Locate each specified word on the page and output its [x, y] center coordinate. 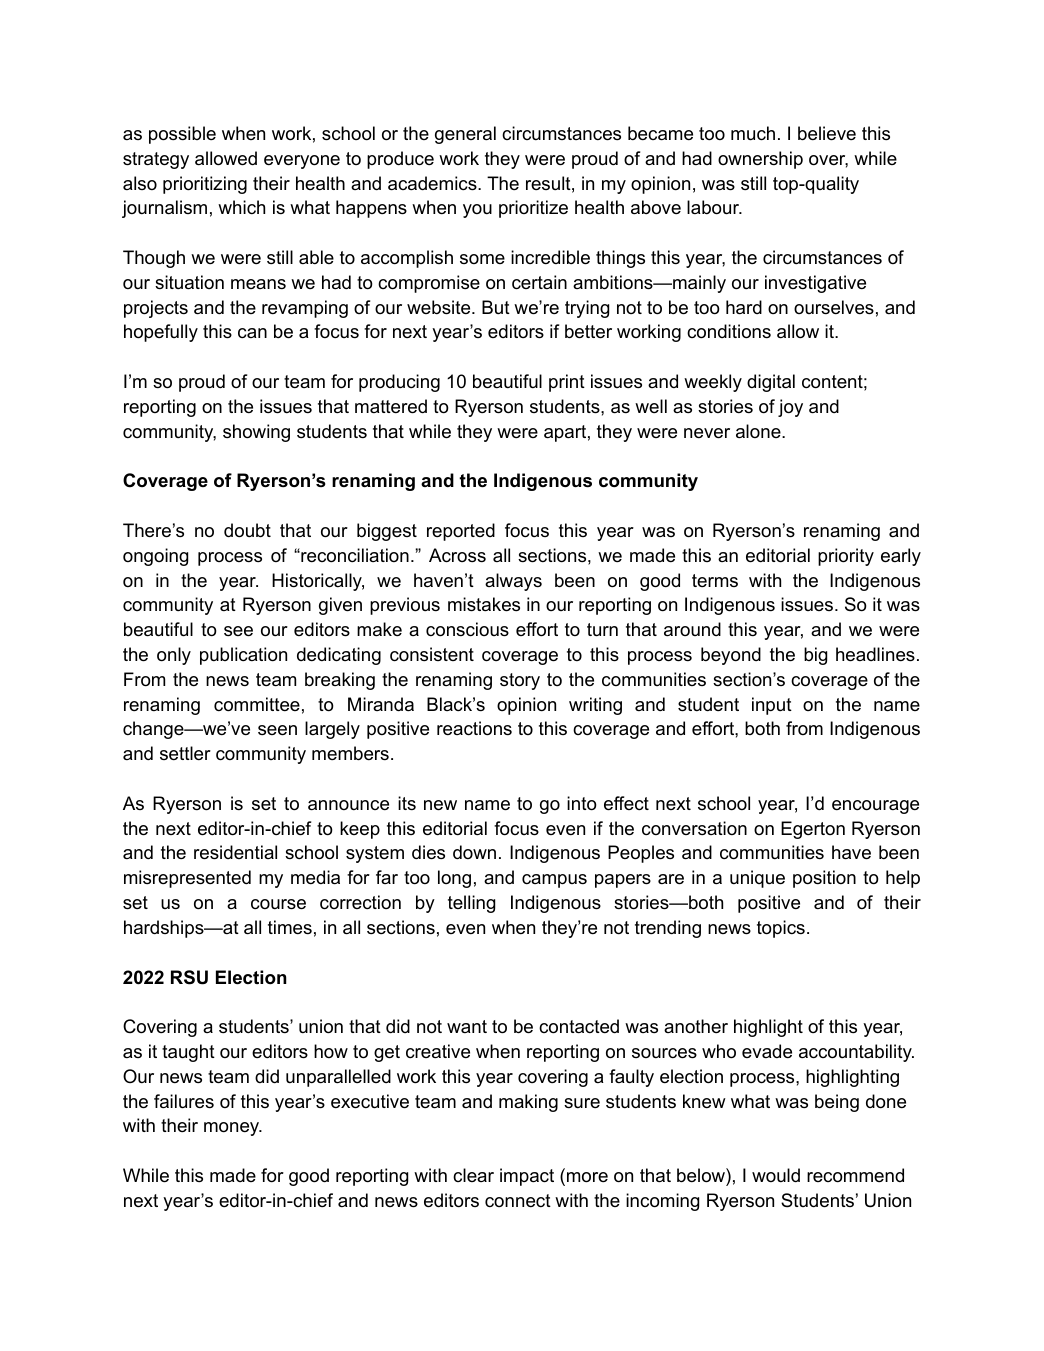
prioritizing [205, 185]
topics [781, 929]
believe [827, 133]
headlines [875, 654]
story [520, 681]
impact [527, 1177]
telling [471, 904]
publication [243, 656]
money [233, 1129]
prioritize [533, 209]
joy [790, 408]
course [278, 904]
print [567, 383]
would [776, 1175]
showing [256, 433]
